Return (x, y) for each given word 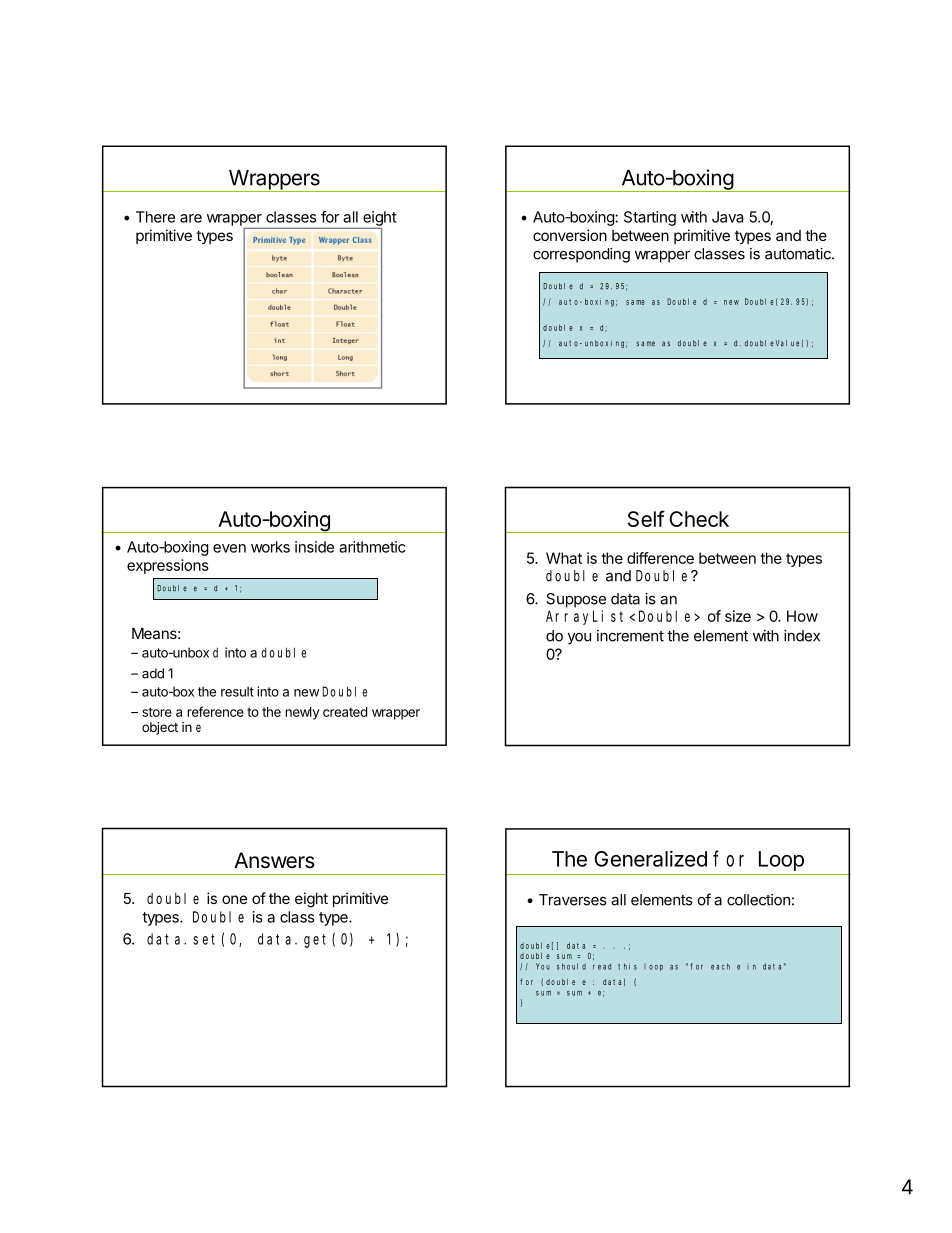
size (738, 616)
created (345, 712)
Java (727, 217)
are (191, 218)
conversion (570, 235)
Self (646, 518)
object (160, 728)
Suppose (576, 600)
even (229, 548)
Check (699, 519)
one (234, 899)
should (571, 966)
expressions (168, 566)
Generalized (650, 858)
